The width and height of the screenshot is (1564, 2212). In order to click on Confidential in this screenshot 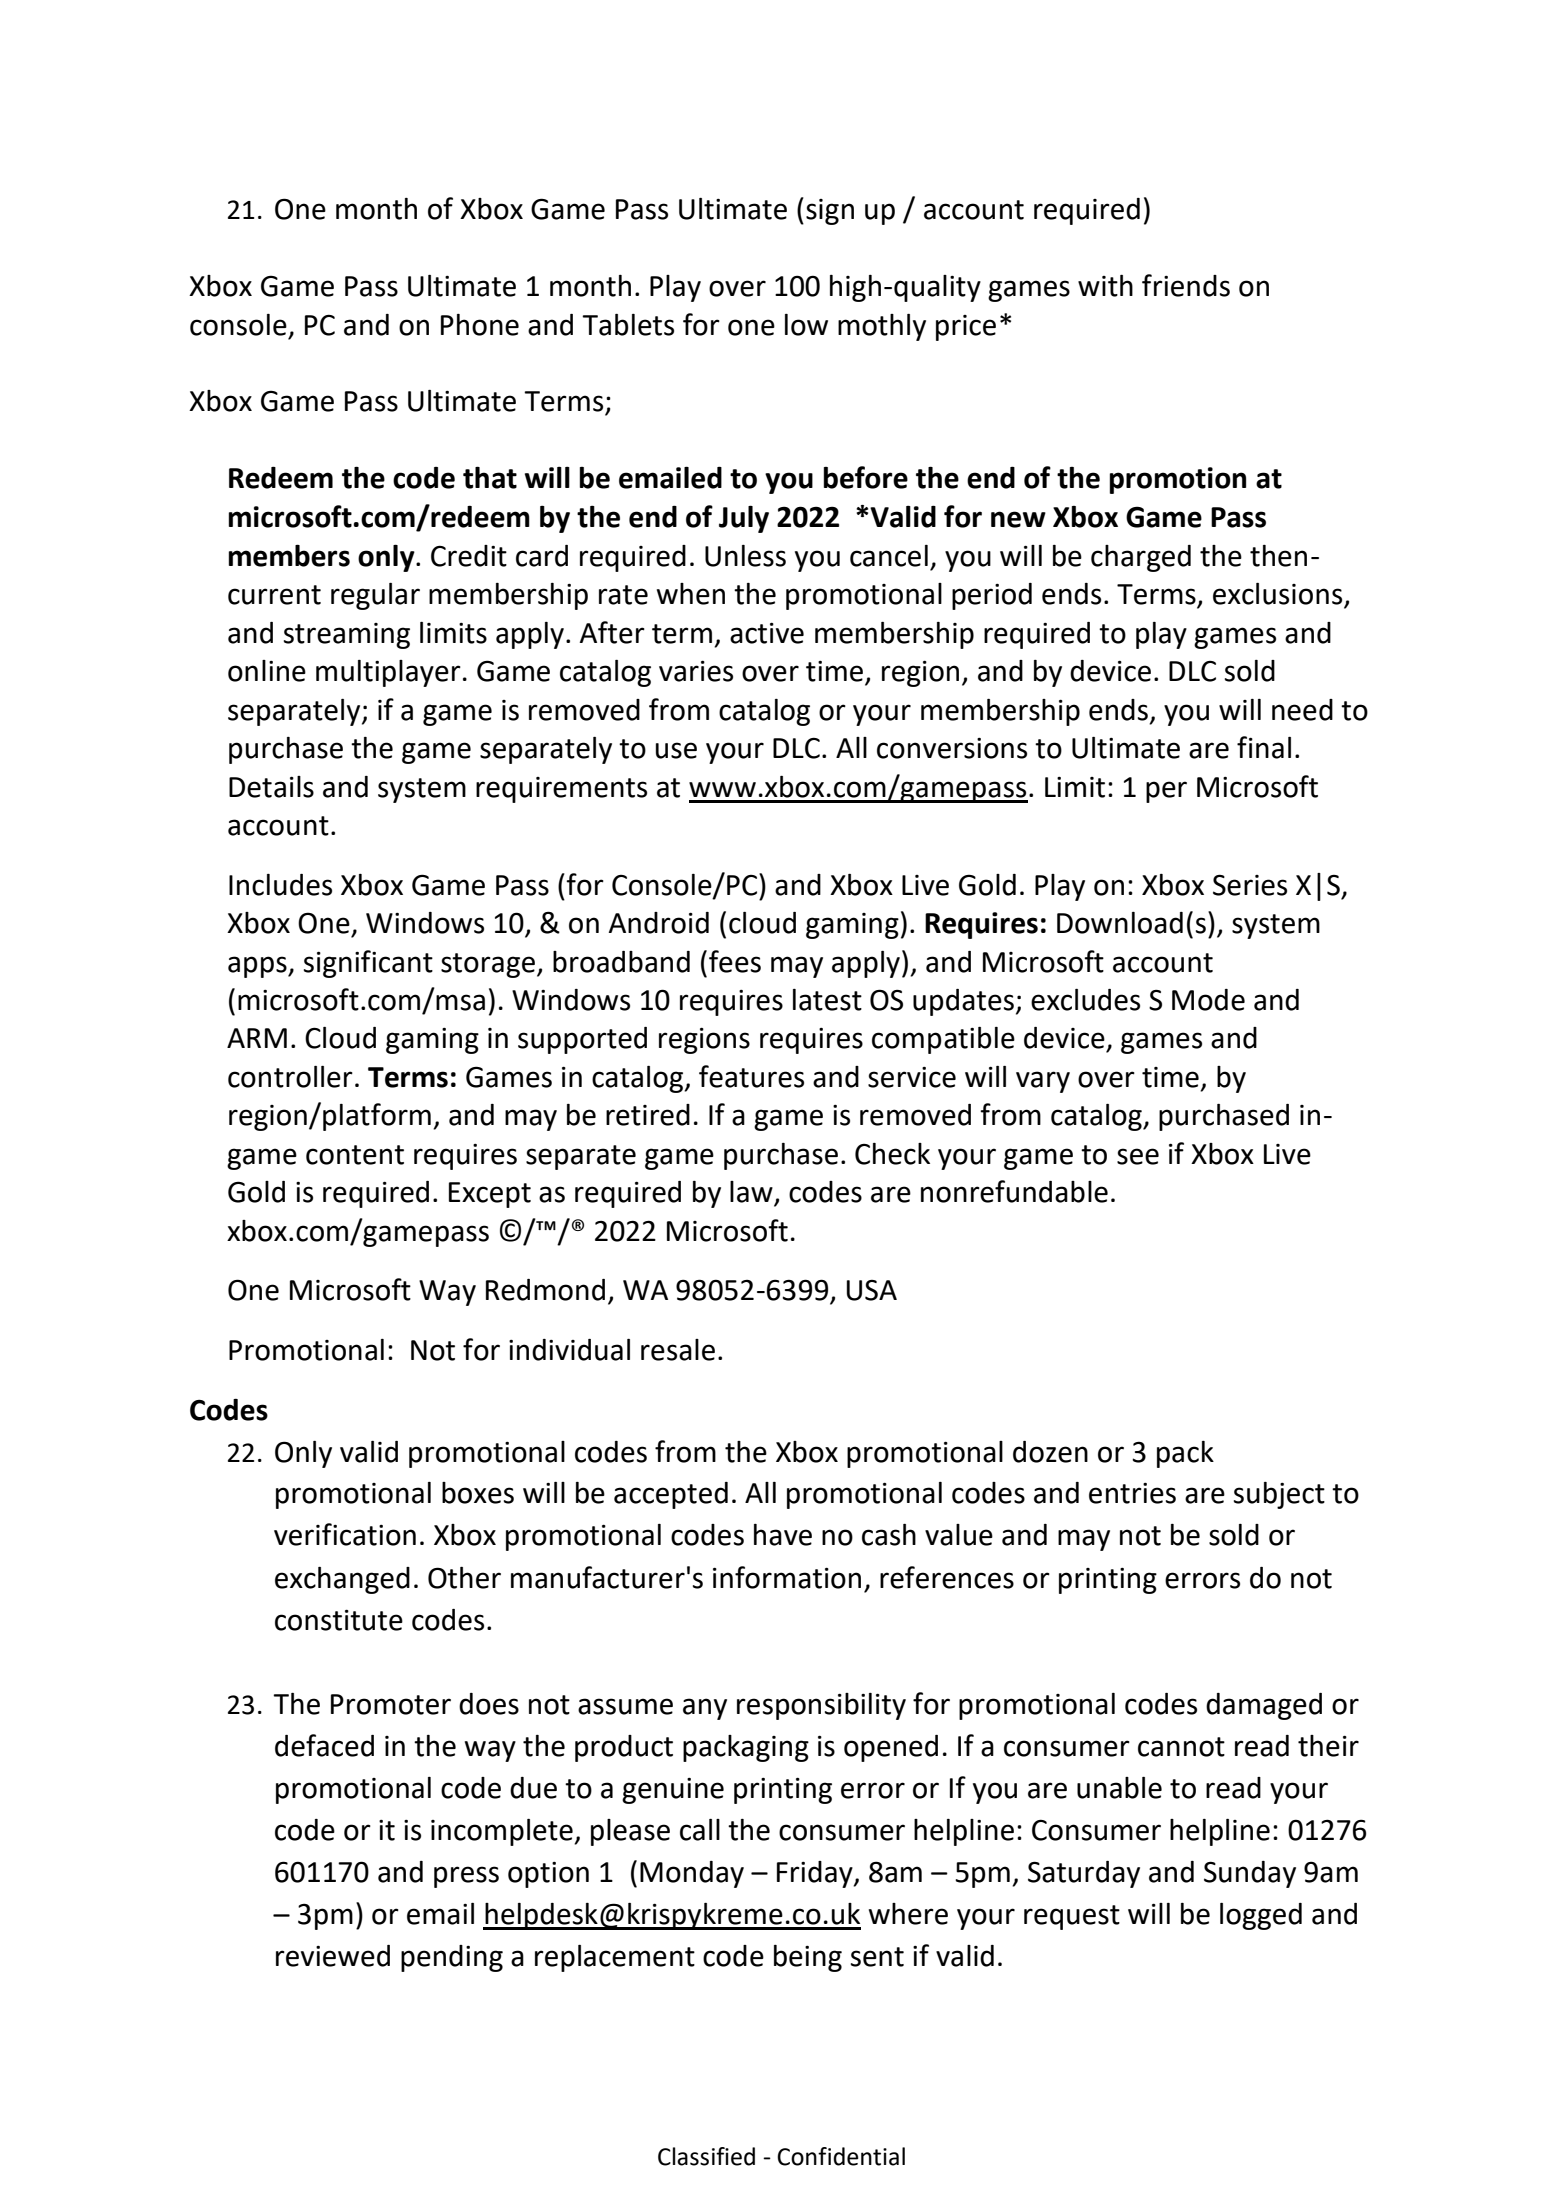, I will do `click(841, 2156)`.
